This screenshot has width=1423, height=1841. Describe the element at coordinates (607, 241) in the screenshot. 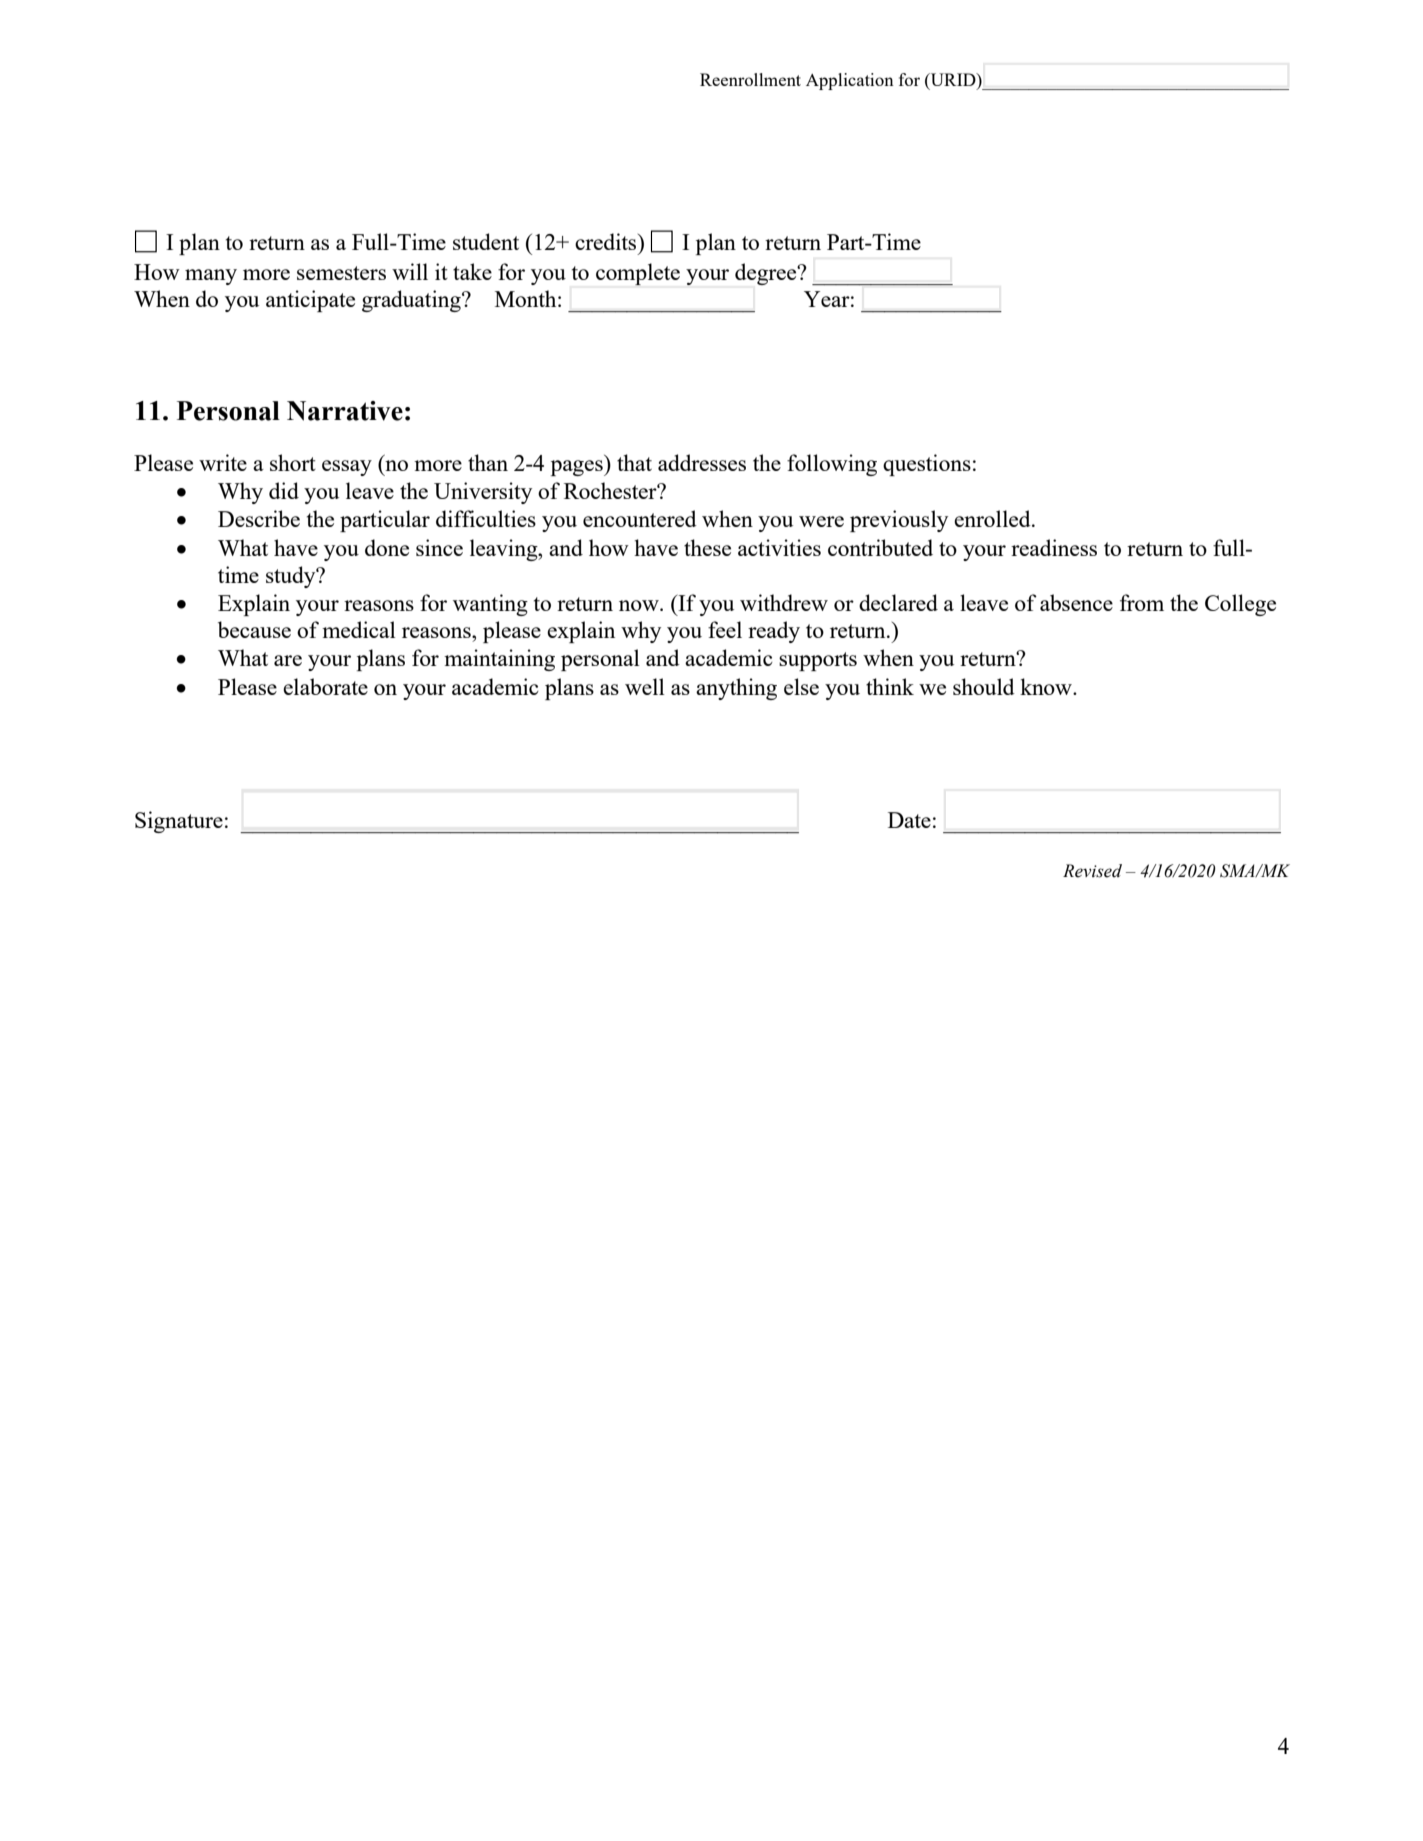

I see `credits` at that location.
